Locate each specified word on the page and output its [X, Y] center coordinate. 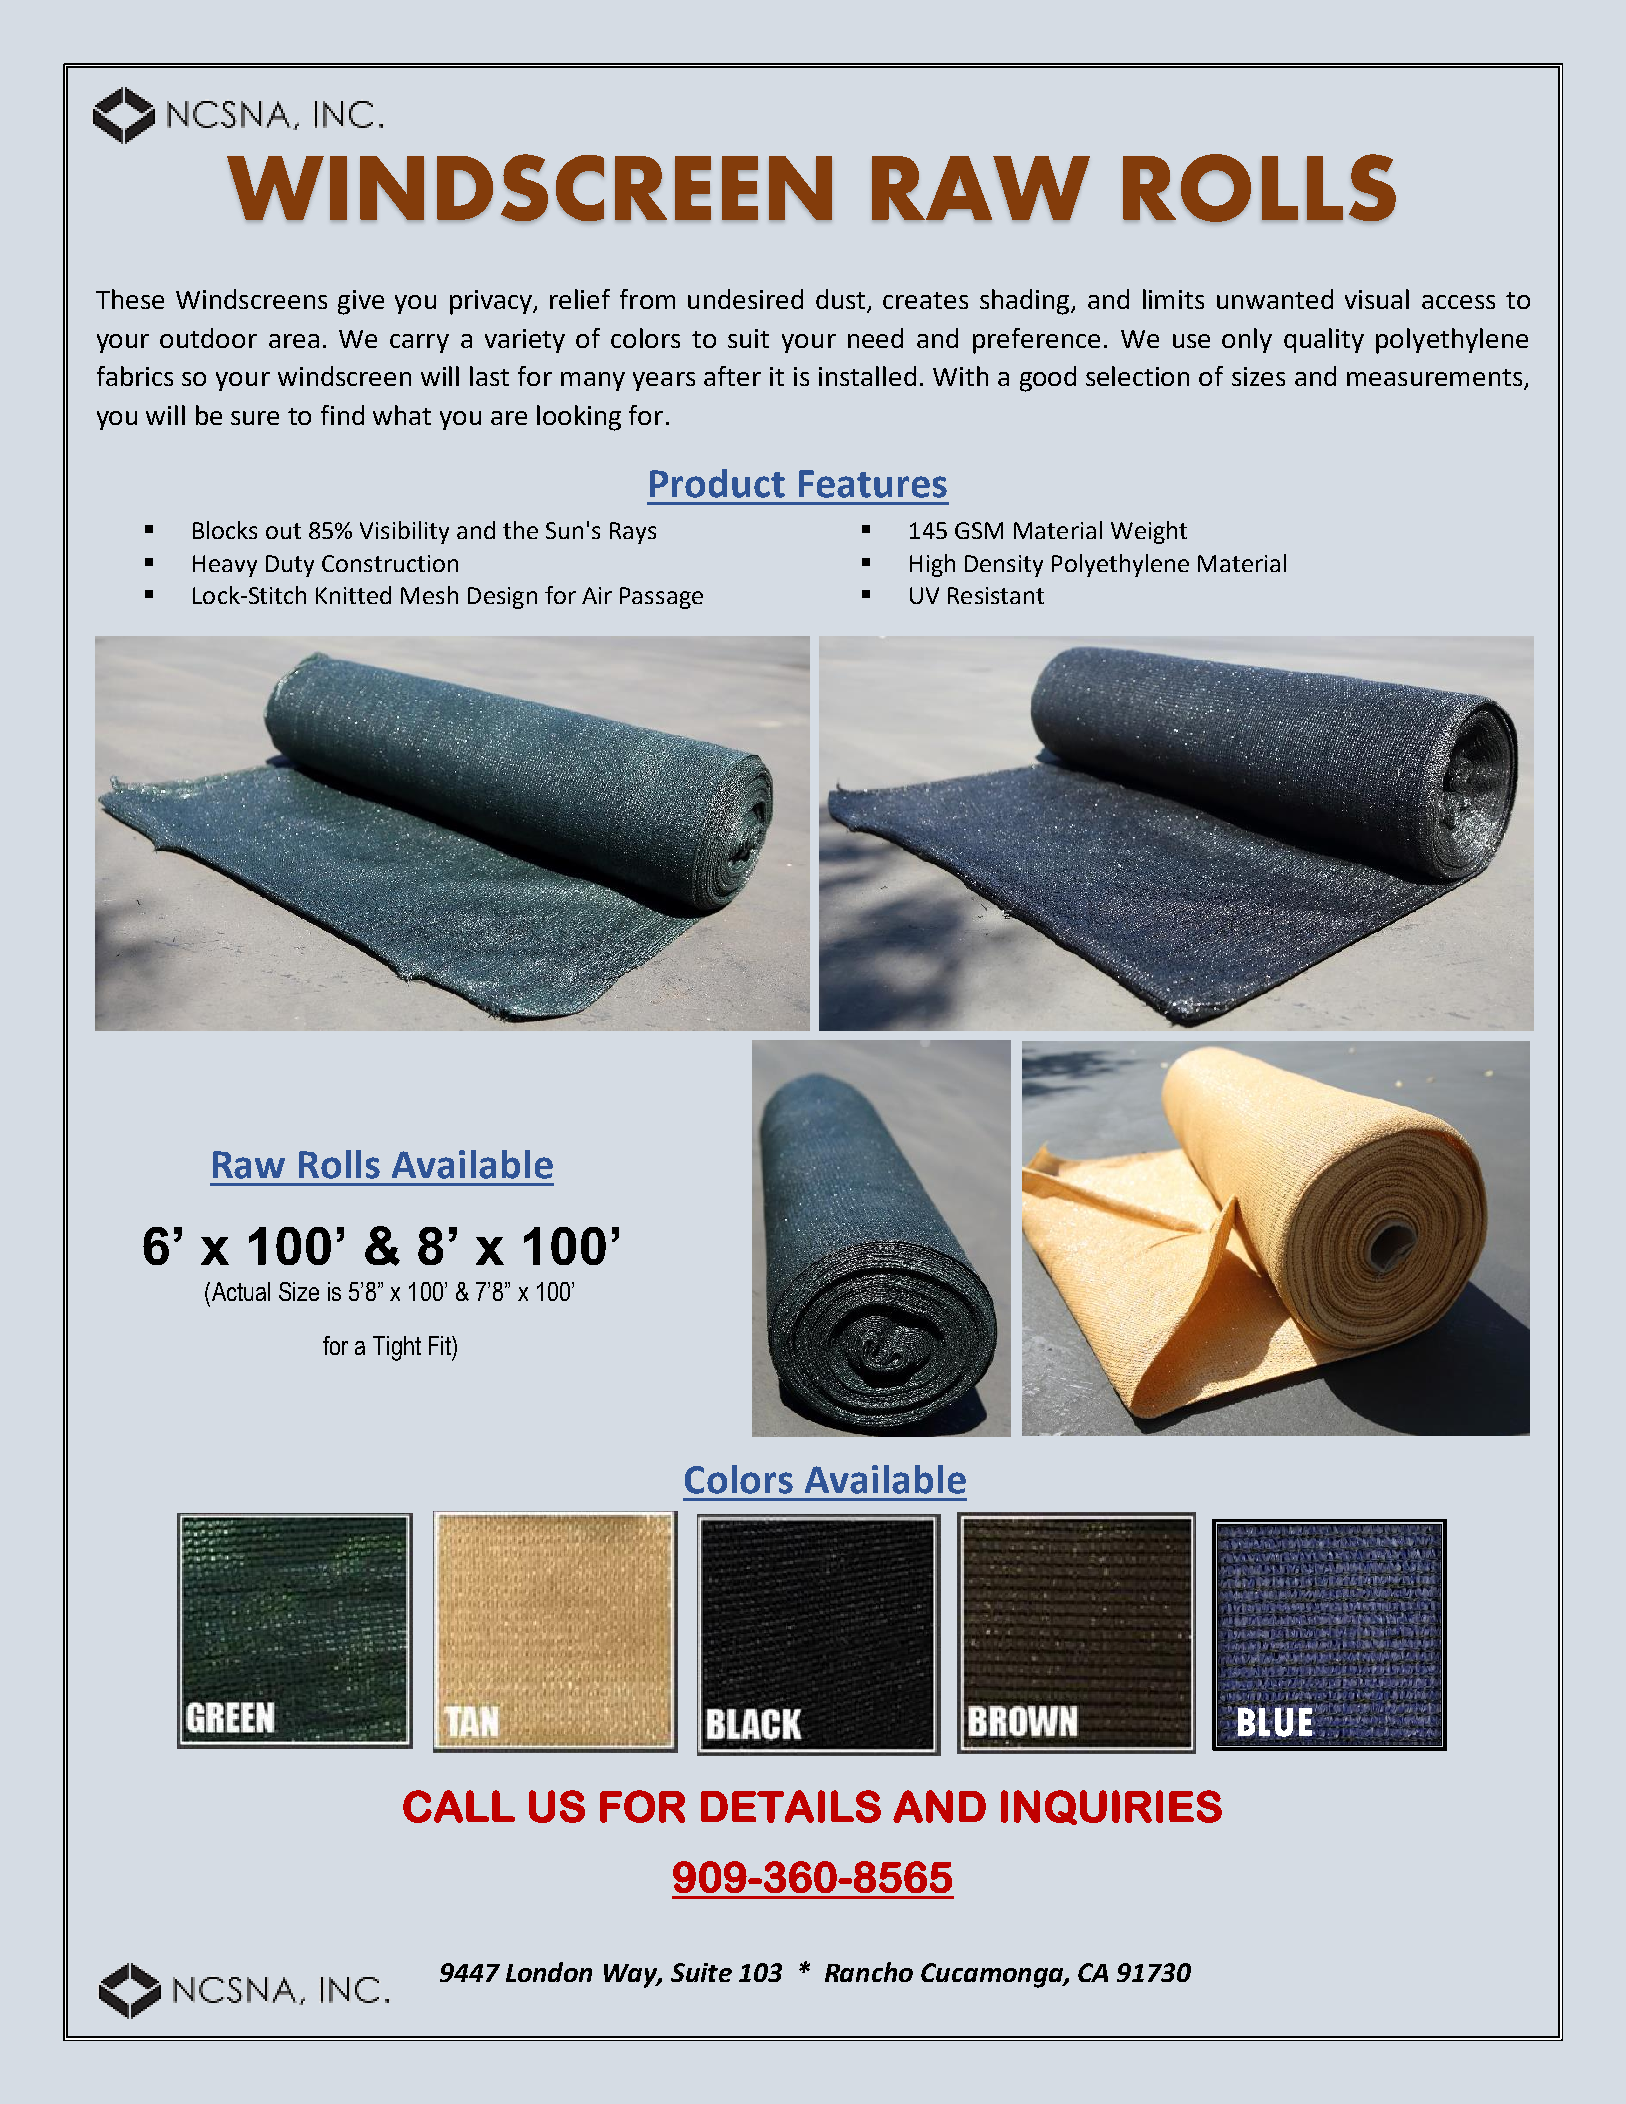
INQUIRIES [1111, 1807]
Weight [1149, 532]
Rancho [869, 1972]
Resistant [996, 595]
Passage [661, 598]
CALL [459, 1806]
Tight [397, 1348]
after [732, 376]
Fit [441, 1345]
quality [1324, 340]
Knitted [353, 595]
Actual [239, 1291]
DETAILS [791, 1806]
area [294, 341]
